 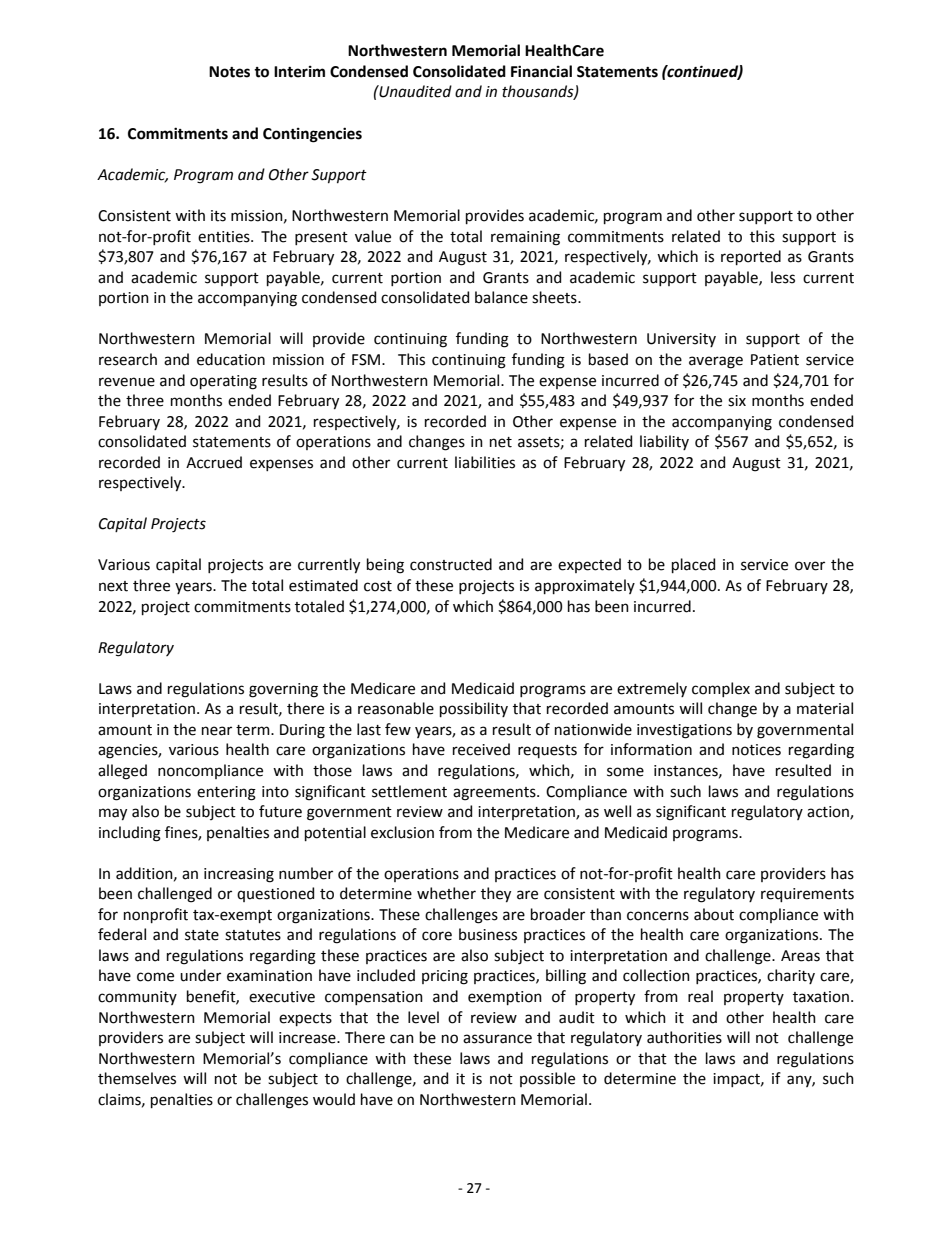 I want to click on Financial, so click(x=541, y=71).
